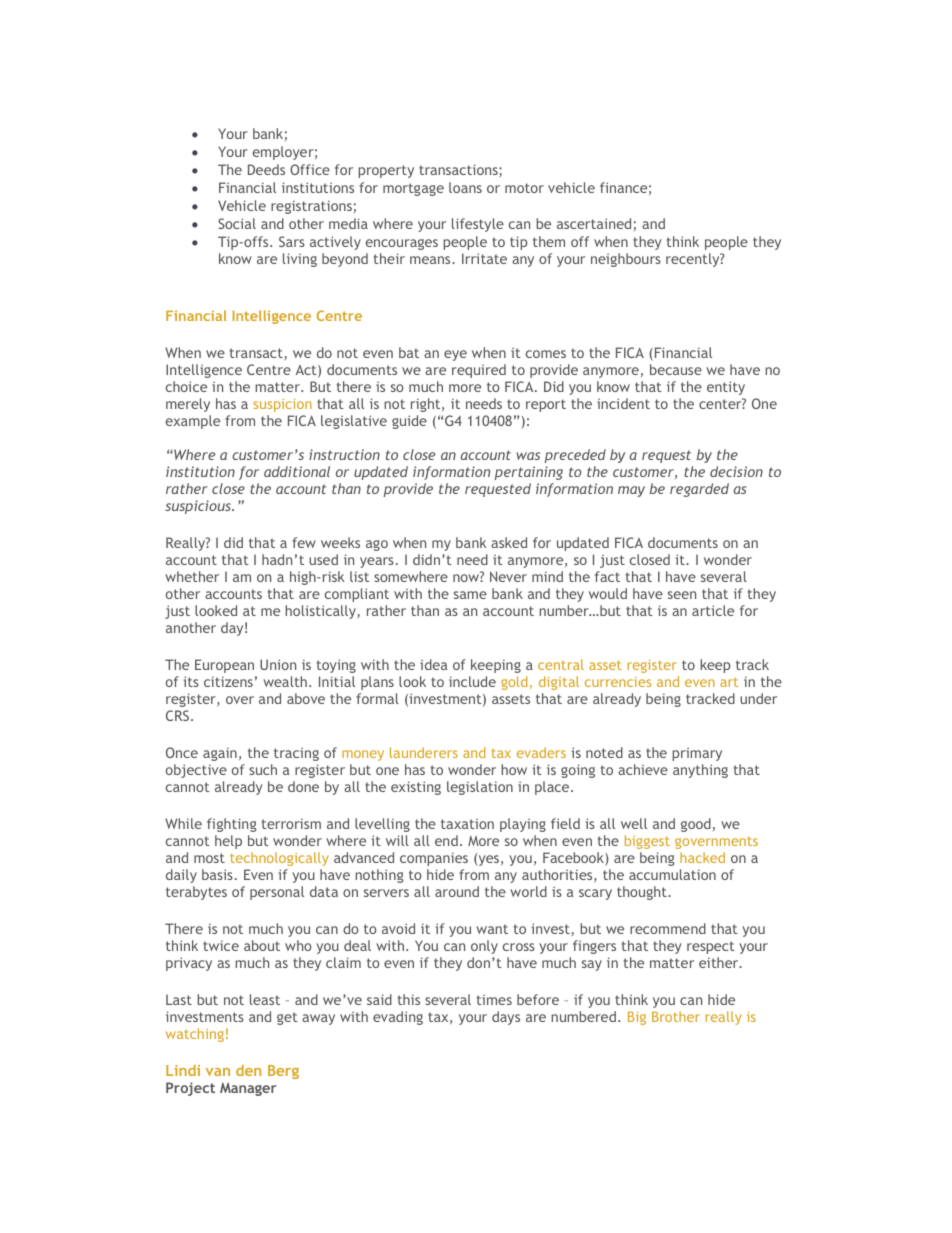  Describe the element at coordinates (470, 595) in the screenshot. I see `same` at that location.
